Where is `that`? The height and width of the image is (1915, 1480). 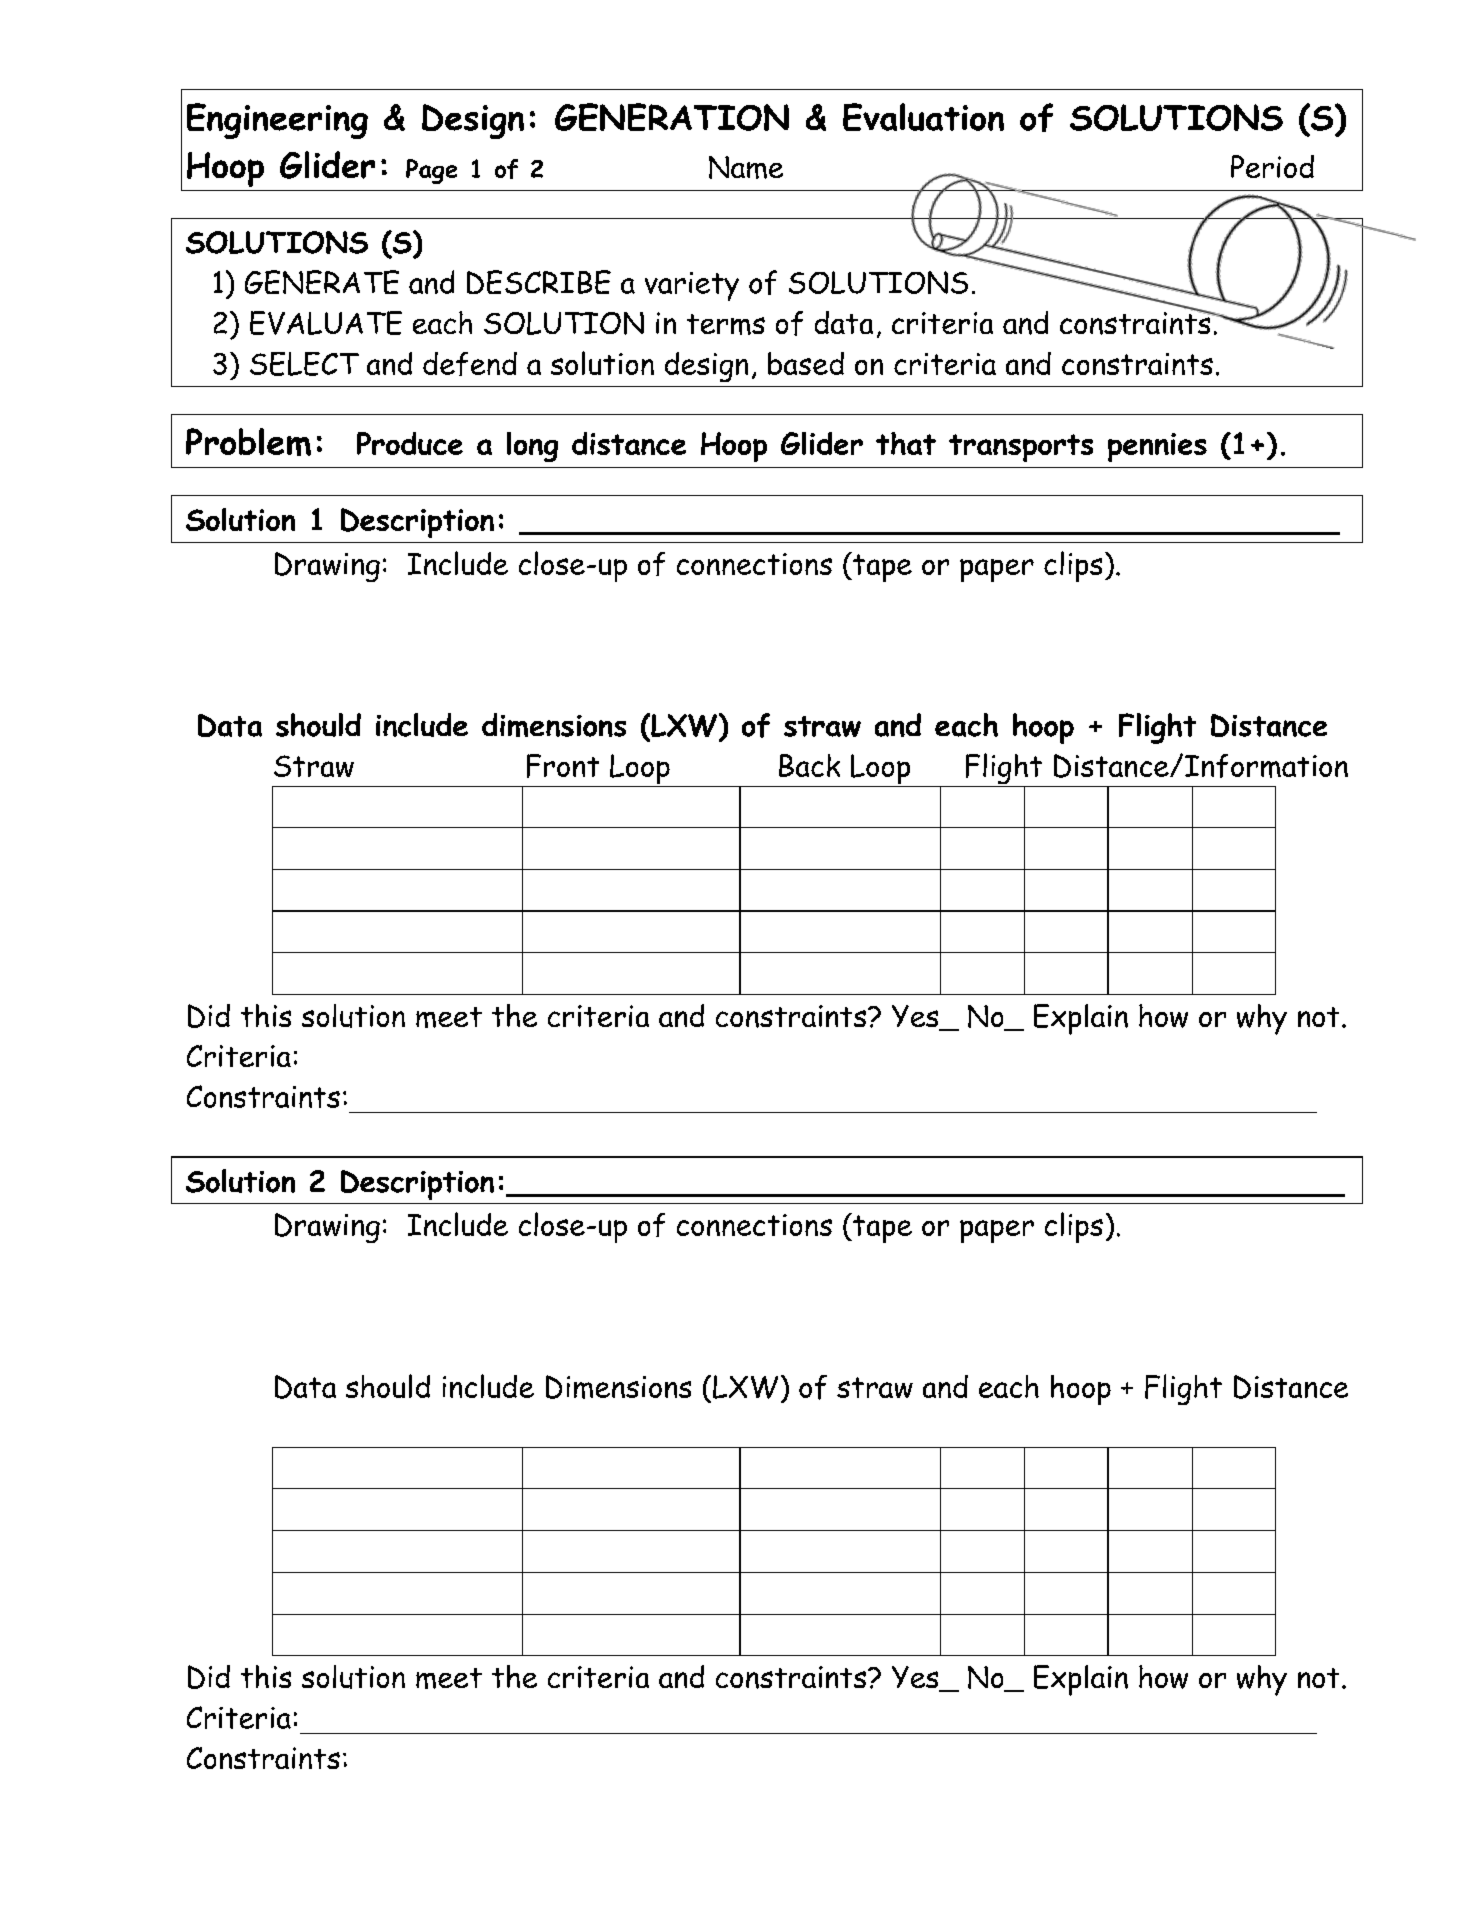
that is located at coordinates (906, 443).
